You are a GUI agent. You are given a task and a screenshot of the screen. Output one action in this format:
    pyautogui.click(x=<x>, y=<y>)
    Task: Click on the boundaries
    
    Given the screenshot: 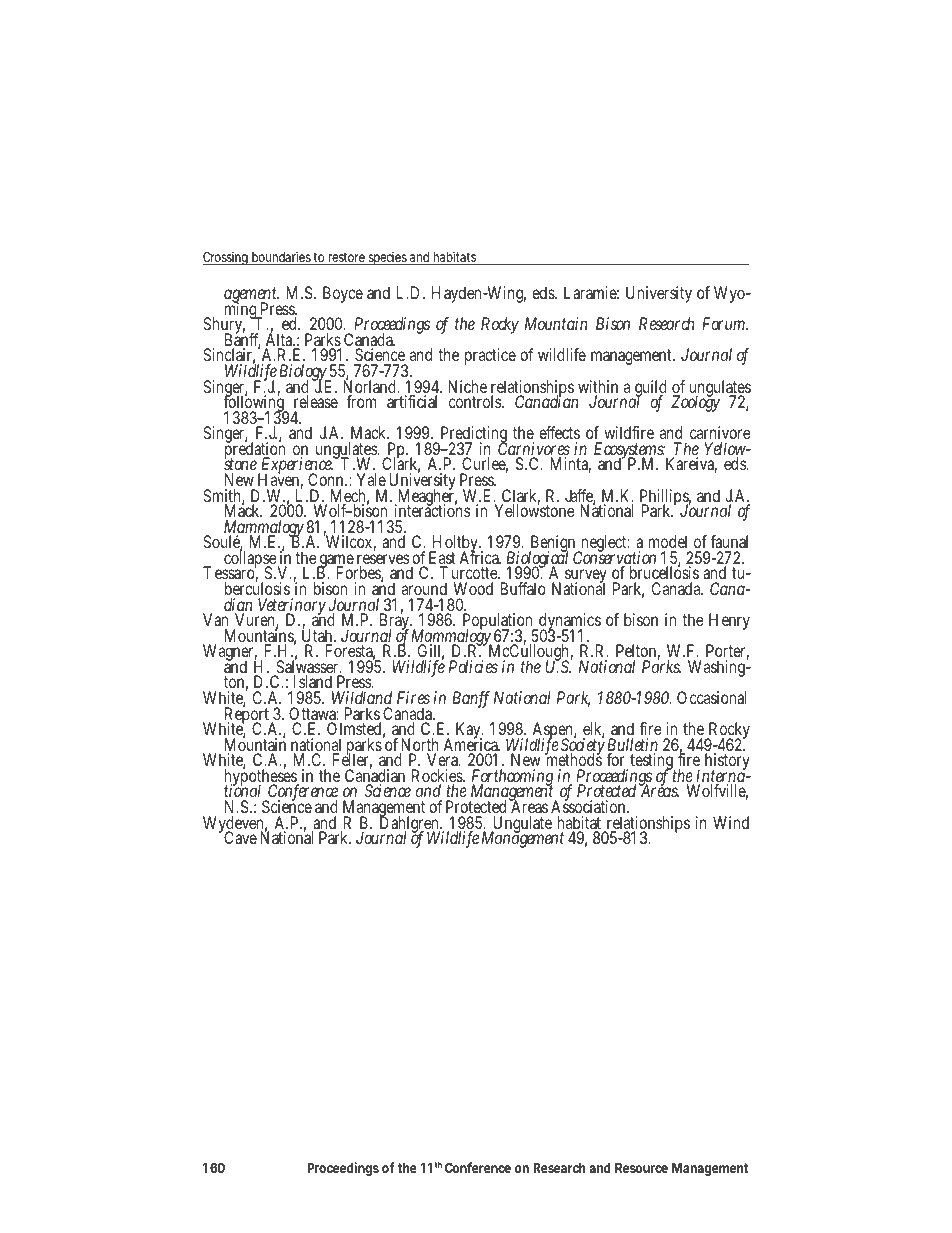 What is the action you would take?
    pyautogui.click(x=282, y=258)
